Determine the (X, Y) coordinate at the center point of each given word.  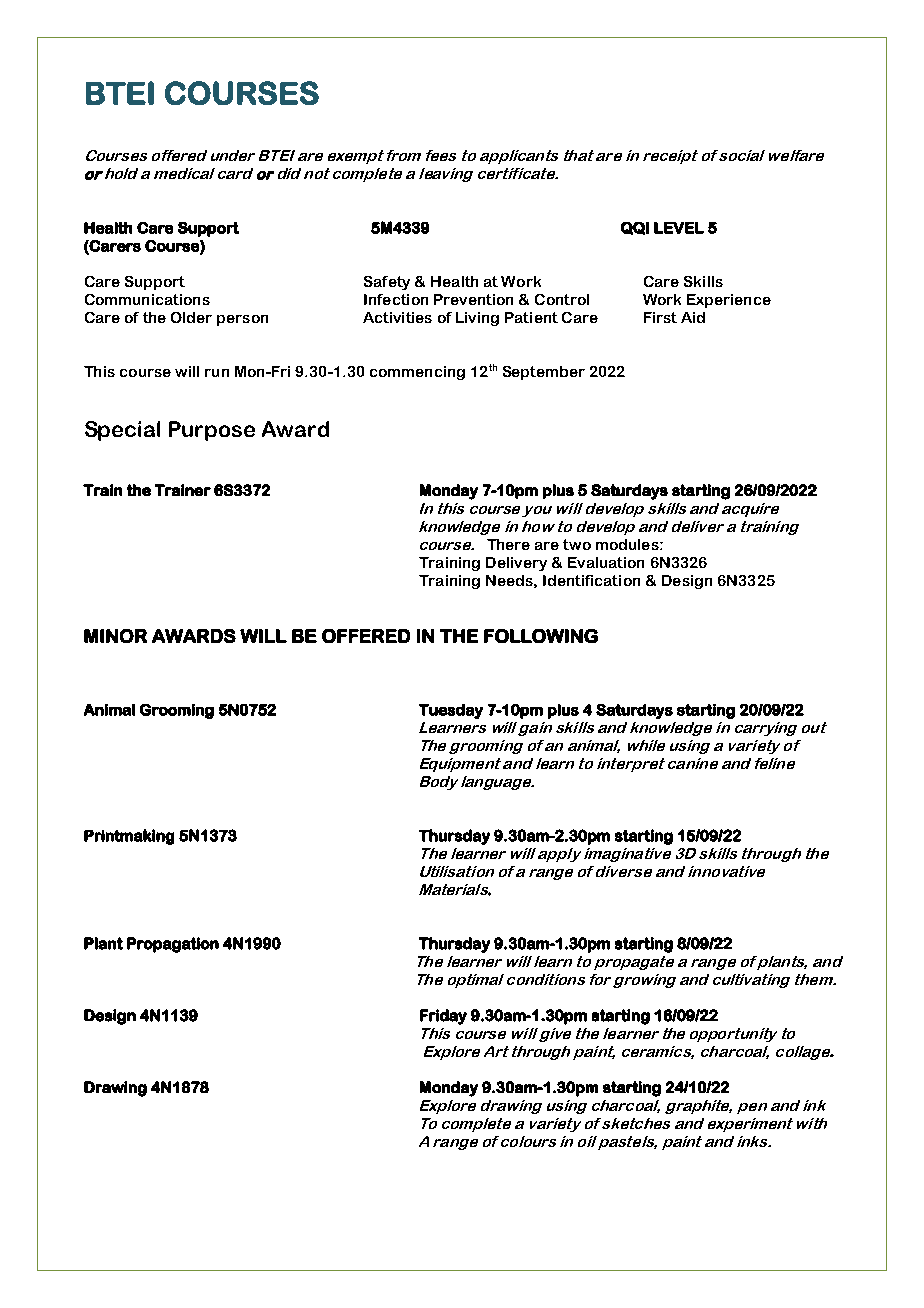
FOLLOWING (541, 636)
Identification (591, 580)
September (544, 373)
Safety (387, 283)
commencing (417, 373)
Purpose (212, 431)
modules (628, 544)
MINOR (115, 636)
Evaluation (606, 562)
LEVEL (679, 228)
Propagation (173, 945)
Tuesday (451, 711)
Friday (443, 1017)
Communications (147, 299)
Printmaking (129, 837)
